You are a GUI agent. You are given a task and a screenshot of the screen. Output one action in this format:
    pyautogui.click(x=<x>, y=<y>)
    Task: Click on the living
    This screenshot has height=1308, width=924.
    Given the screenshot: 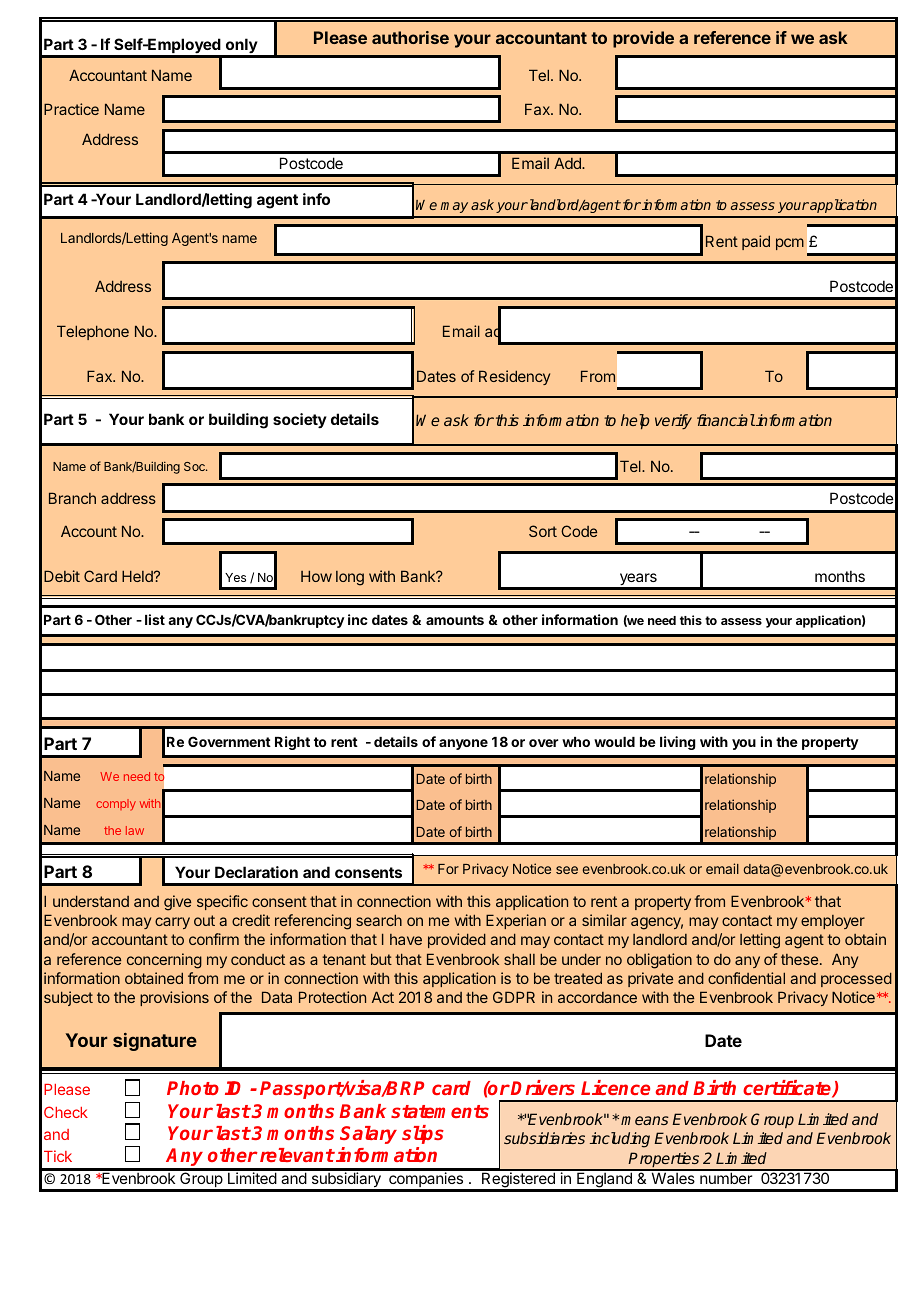 What is the action you would take?
    pyautogui.click(x=678, y=743)
